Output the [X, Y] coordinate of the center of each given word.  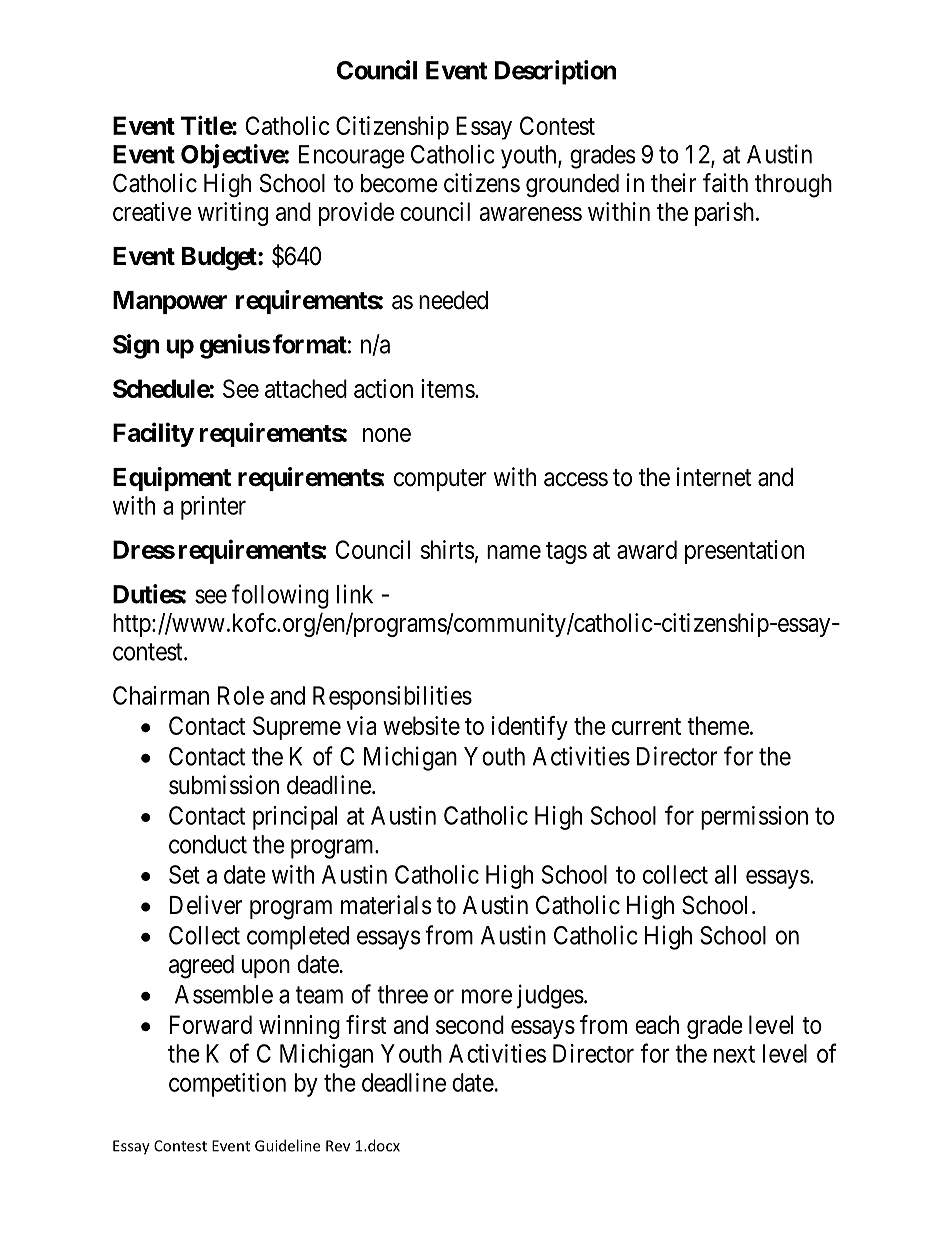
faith [725, 183]
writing [233, 214]
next [734, 1054]
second [470, 1024]
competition [227, 1085]
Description [555, 72]
